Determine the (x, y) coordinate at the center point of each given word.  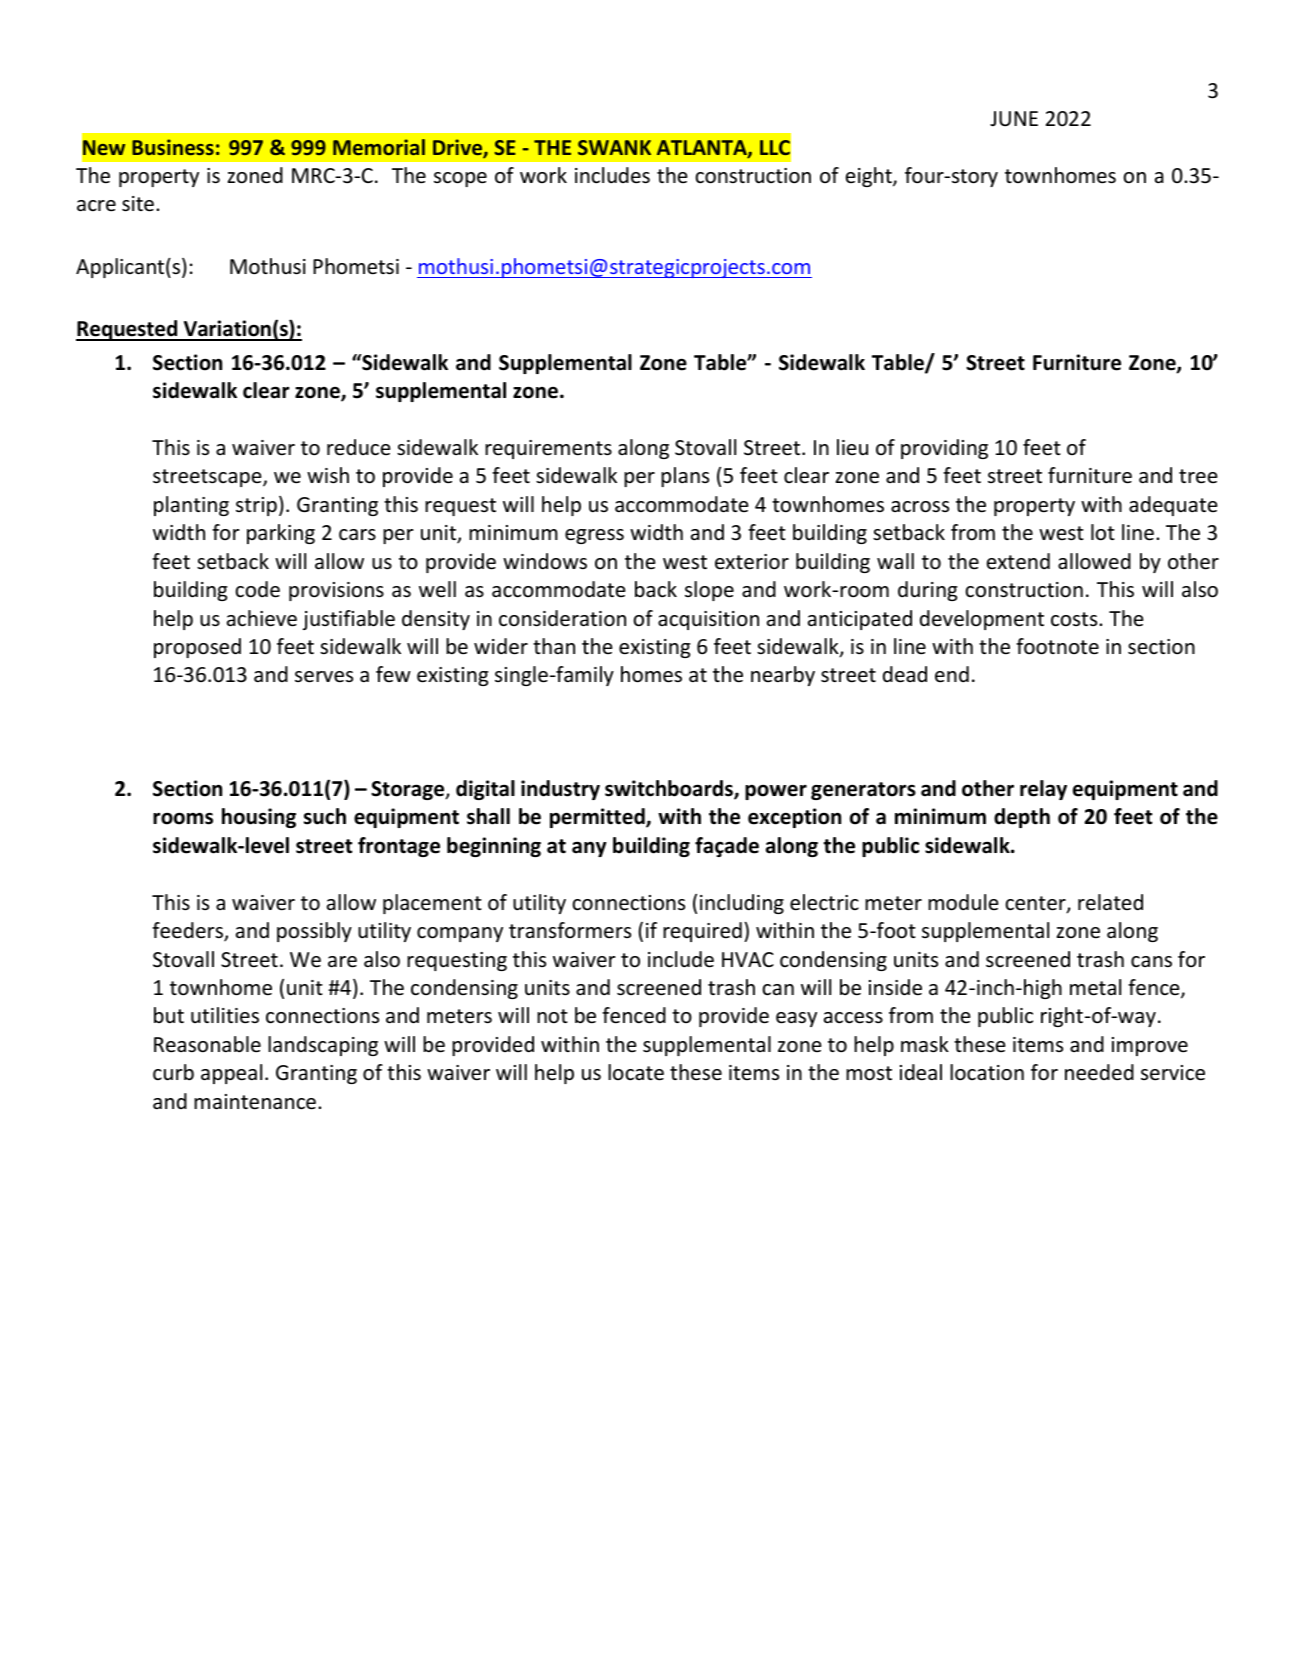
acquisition (708, 620)
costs (1075, 619)
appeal (231, 1074)
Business (173, 147)
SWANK (614, 147)
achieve (262, 618)
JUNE (1014, 118)
